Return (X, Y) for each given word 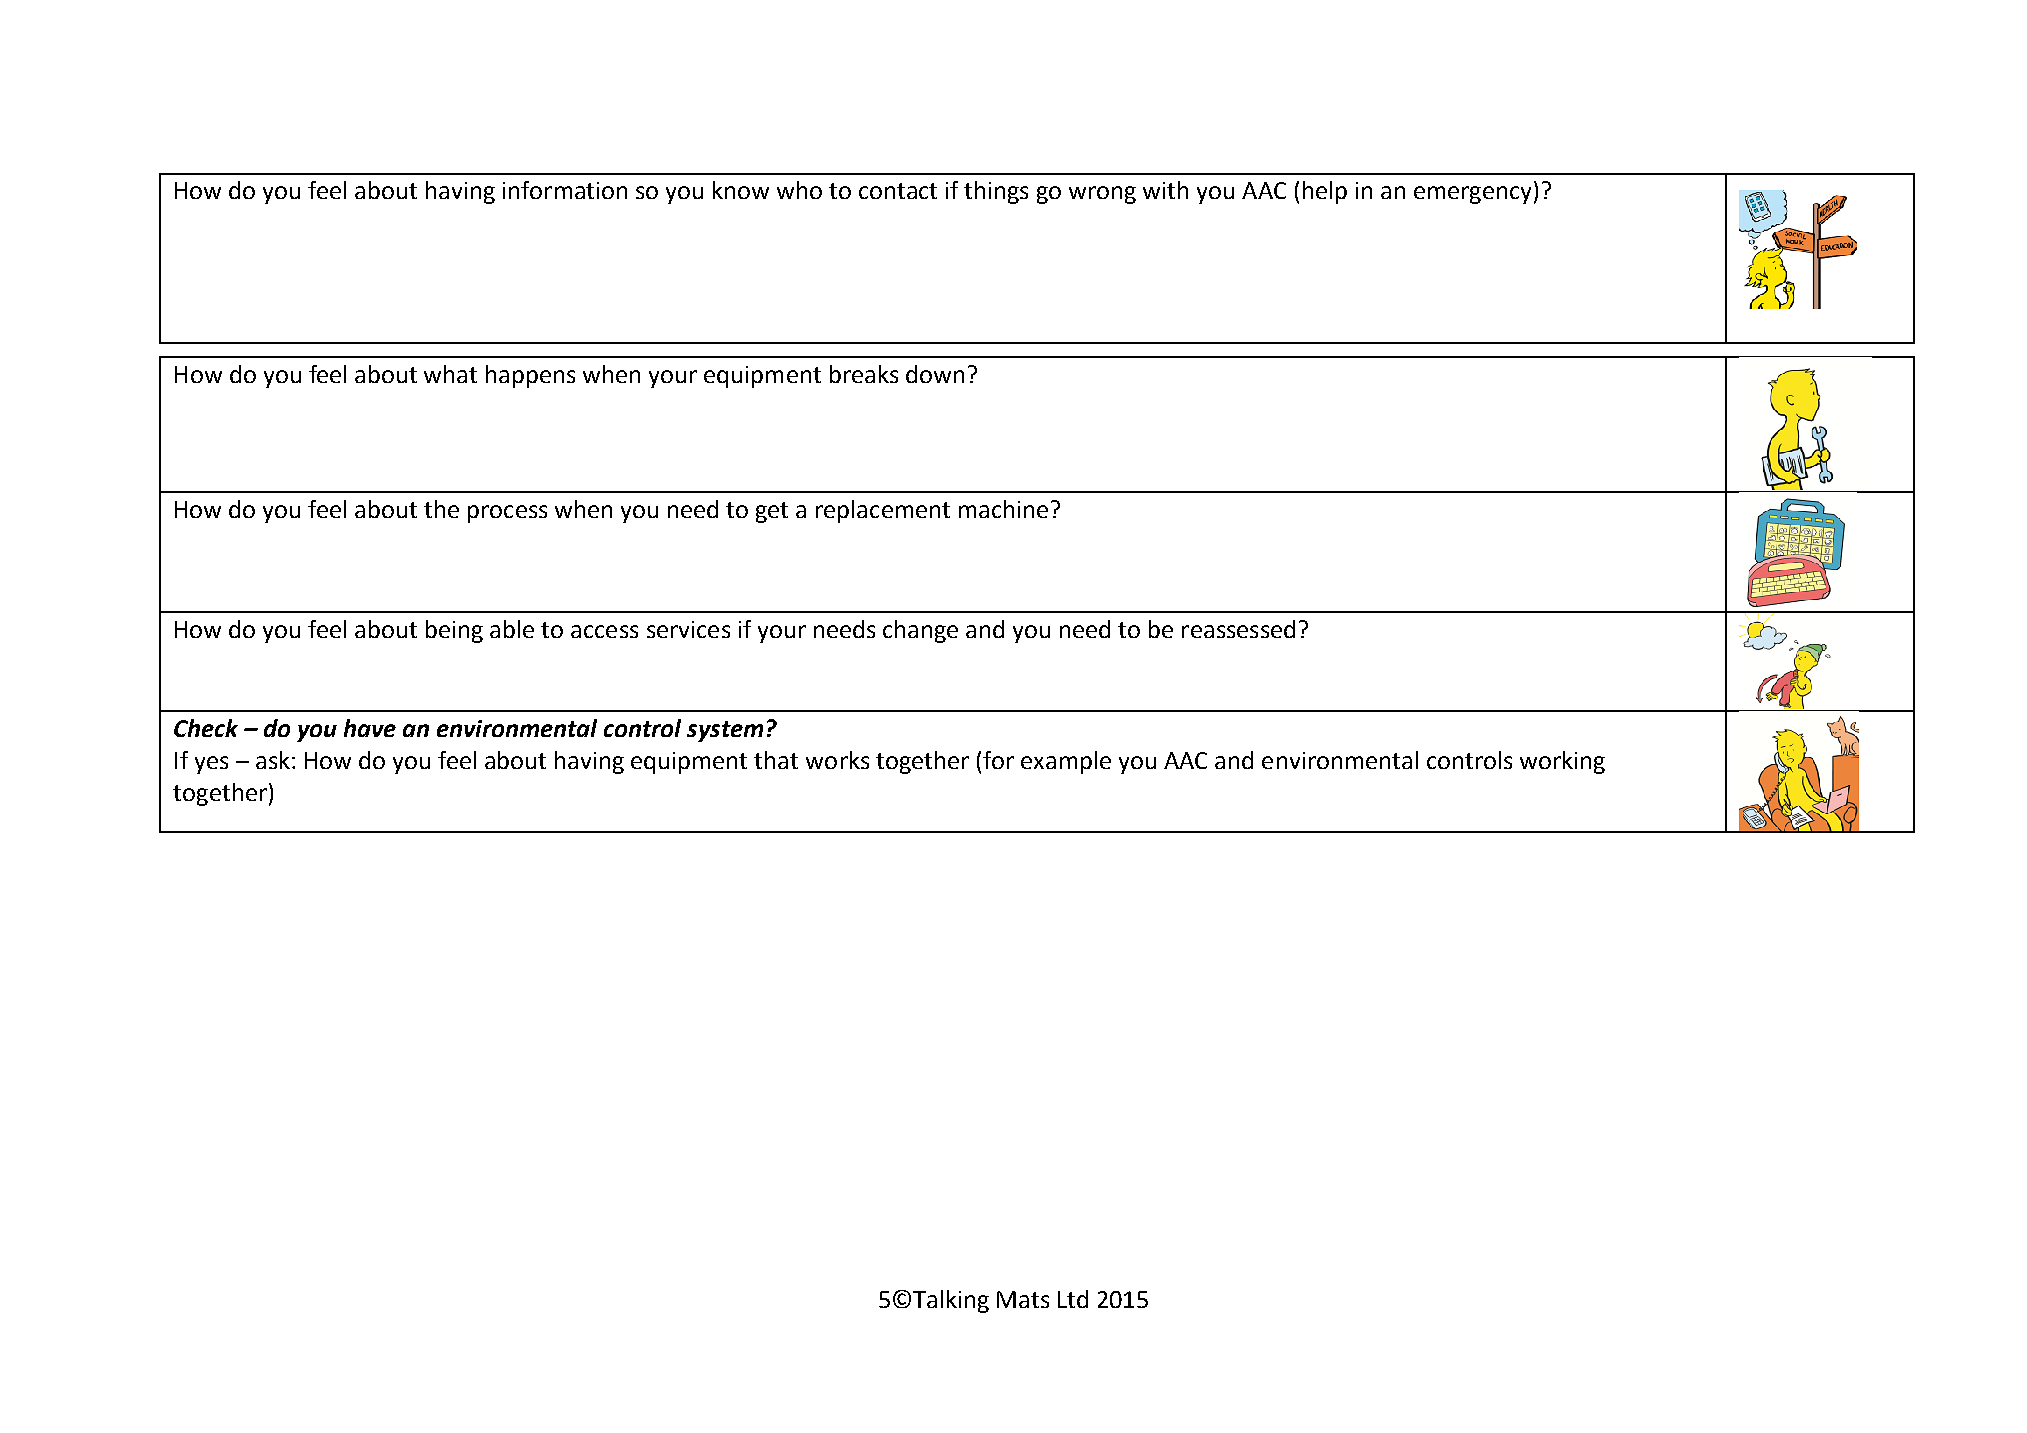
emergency (1472, 195)
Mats (1023, 1299)
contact (898, 191)
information (565, 190)
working (1562, 762)
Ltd (1073, 1299)
